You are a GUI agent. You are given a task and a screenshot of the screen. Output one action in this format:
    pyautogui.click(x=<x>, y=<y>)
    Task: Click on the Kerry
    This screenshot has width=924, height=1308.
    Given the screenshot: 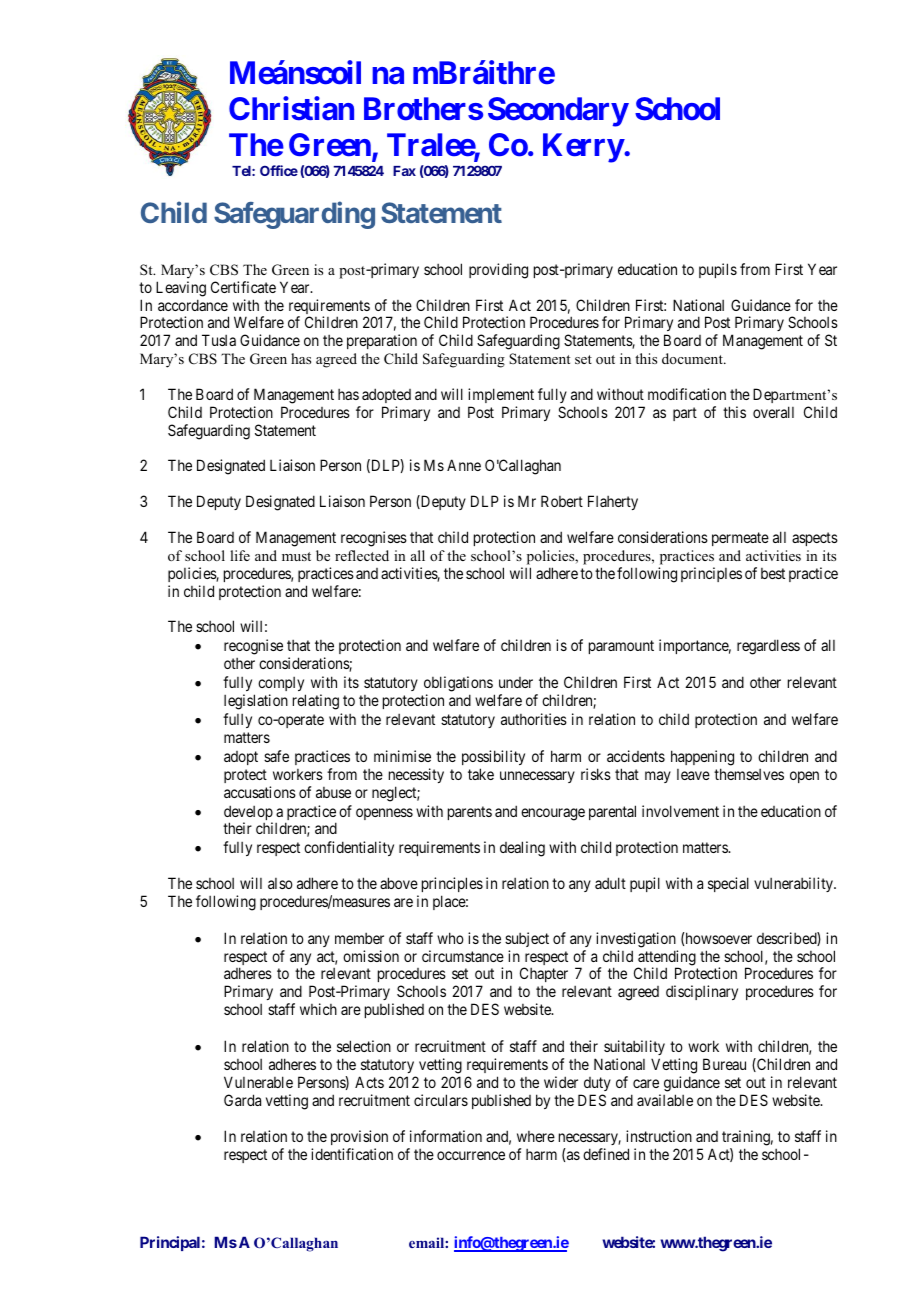 What is the action you would take?
    pyautogui.click(x=583, y=148)
